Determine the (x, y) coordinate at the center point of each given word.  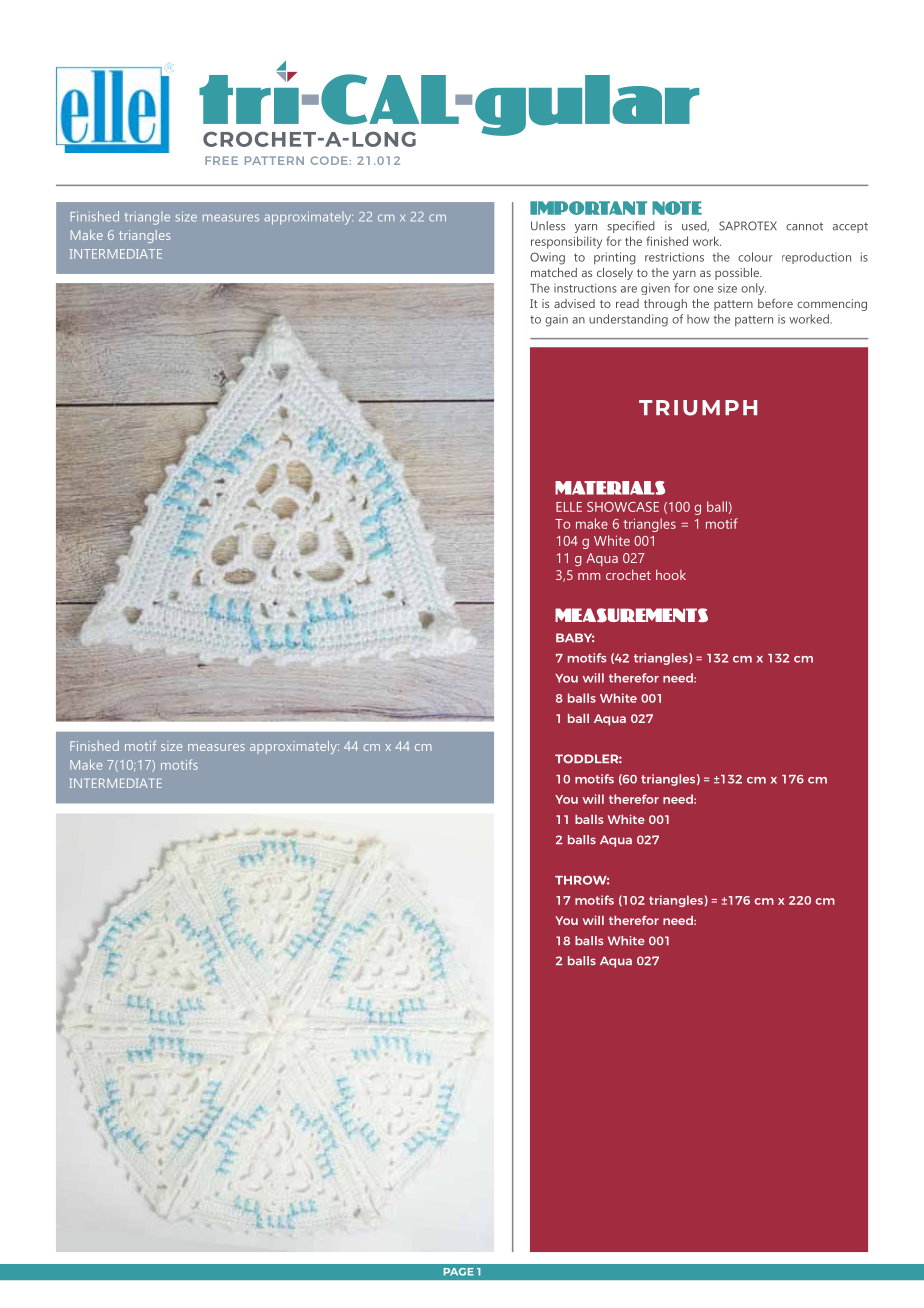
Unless (548, 226)
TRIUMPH (698, 408)
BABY (575, 637)
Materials (610, 488)
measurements (631, 615)
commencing (832, 305)
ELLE (569, 507)
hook (671, 574)
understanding (628, 320)
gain (556, 321)
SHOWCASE (623, 507)
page (459, 1272)
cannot (804, 226)
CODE (329, 160)
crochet (628, 574)
